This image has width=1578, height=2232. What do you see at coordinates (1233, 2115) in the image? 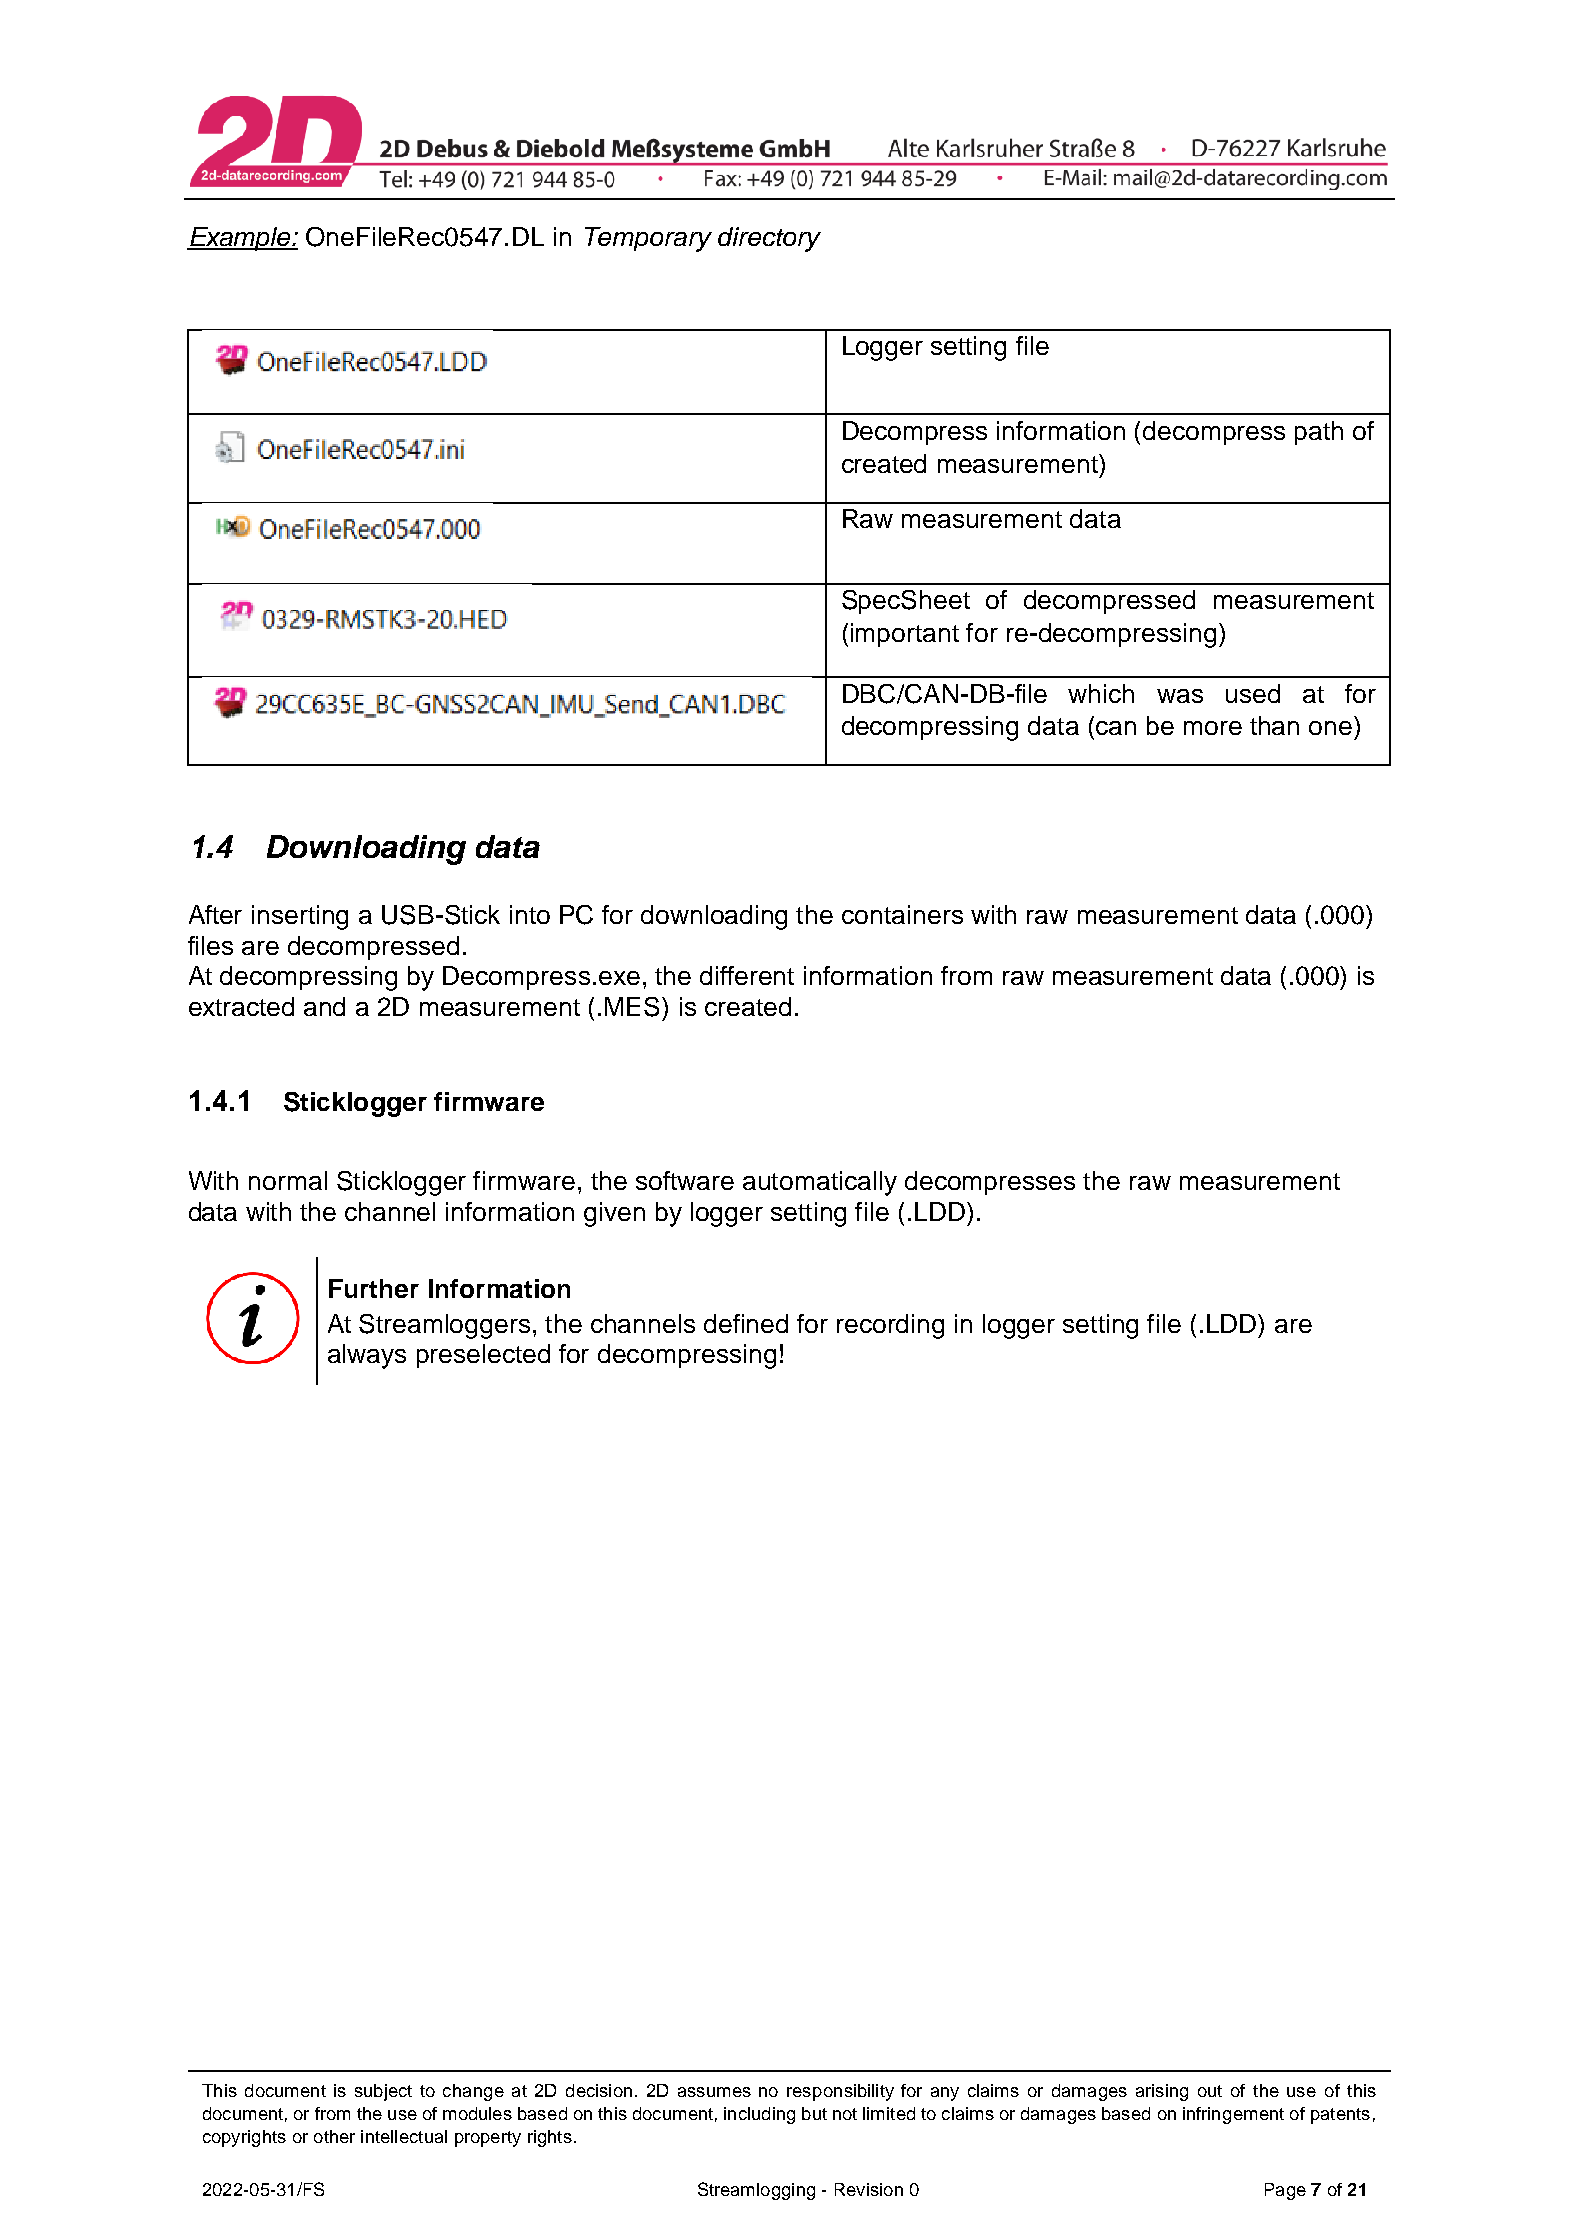
I see `infringement` at bounding box center [1233, 2115].
